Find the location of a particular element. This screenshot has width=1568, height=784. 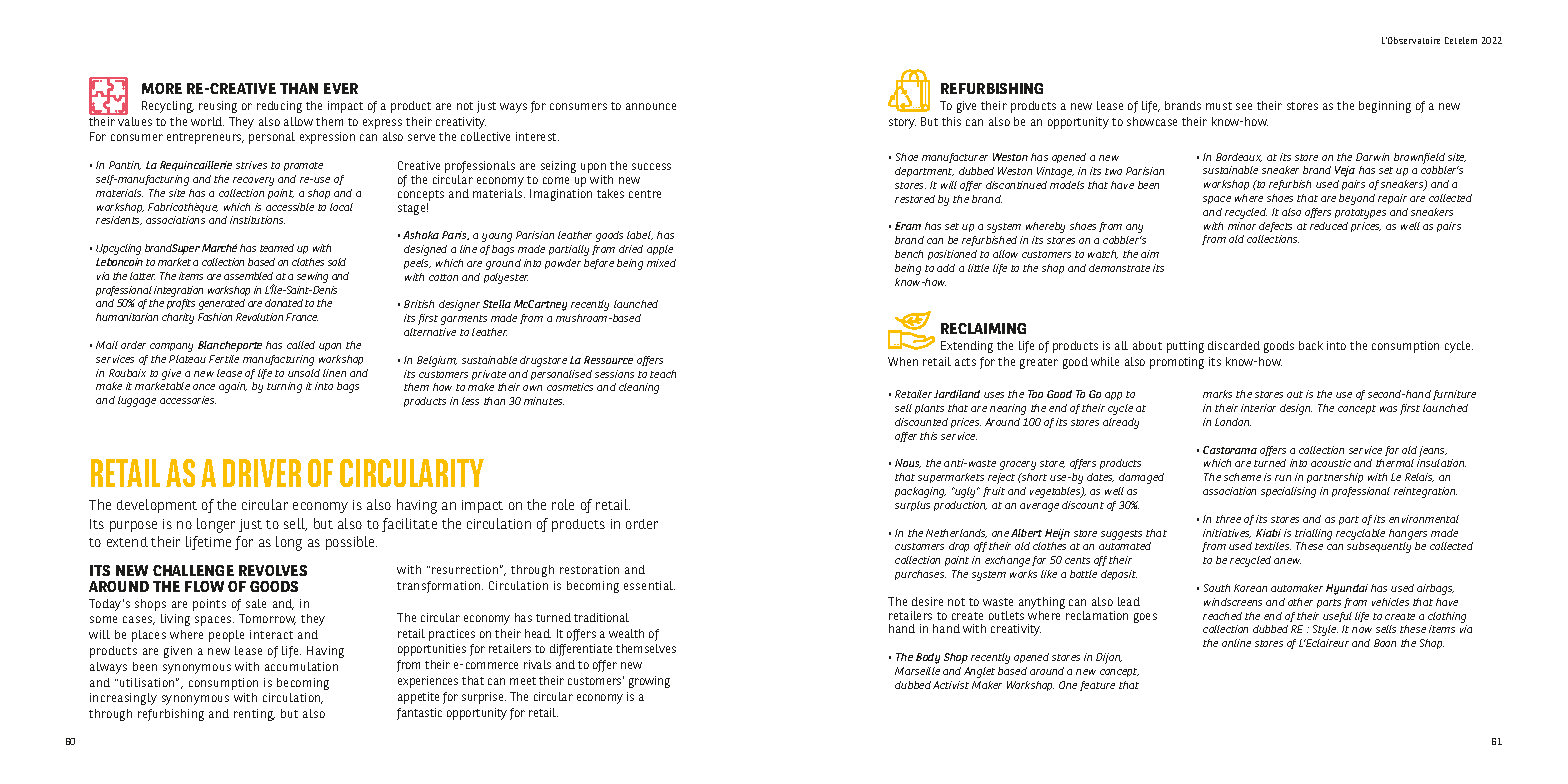

teamed is located at coordinates (277, 248).
